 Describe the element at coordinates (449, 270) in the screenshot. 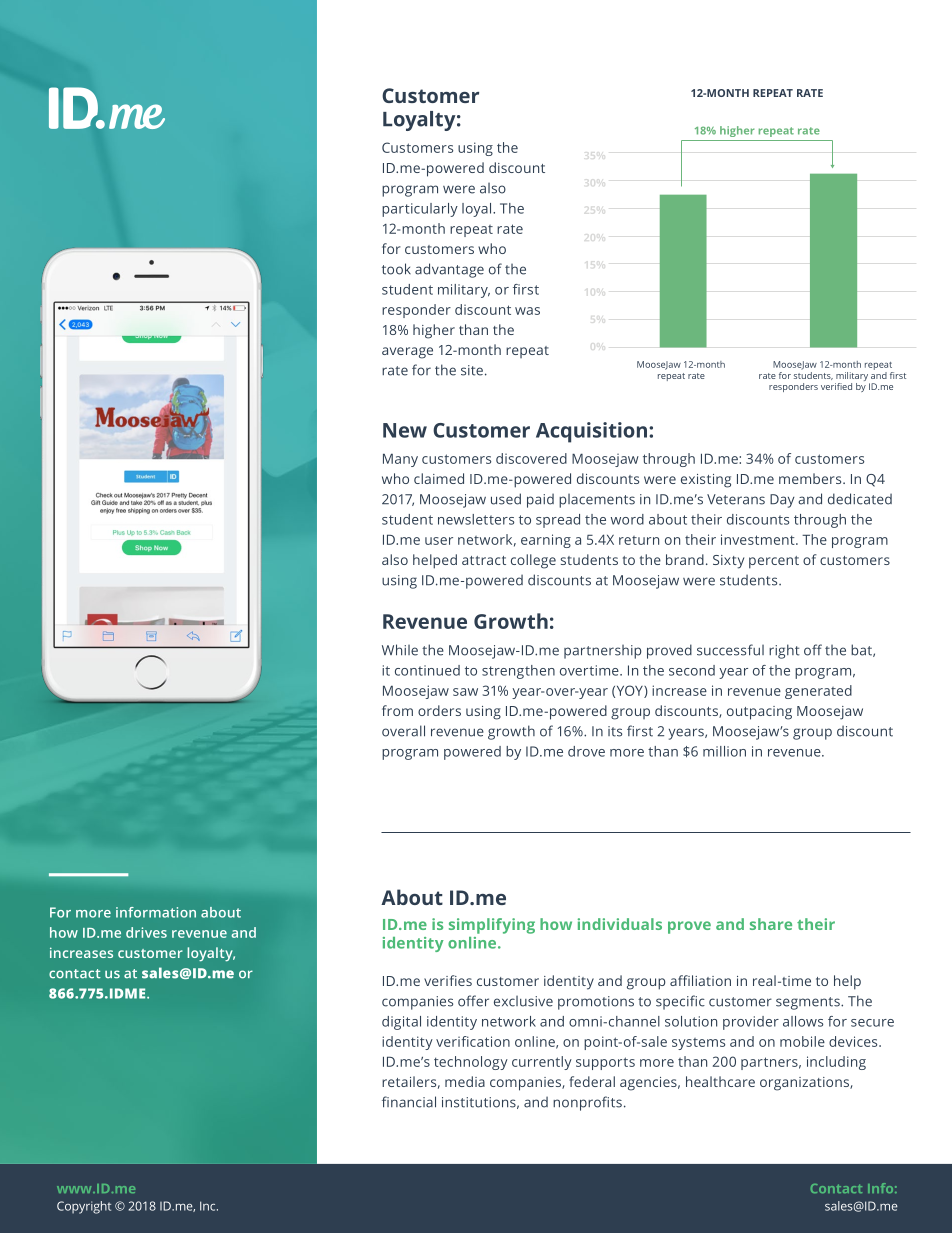

I see `advantage` at that location.
